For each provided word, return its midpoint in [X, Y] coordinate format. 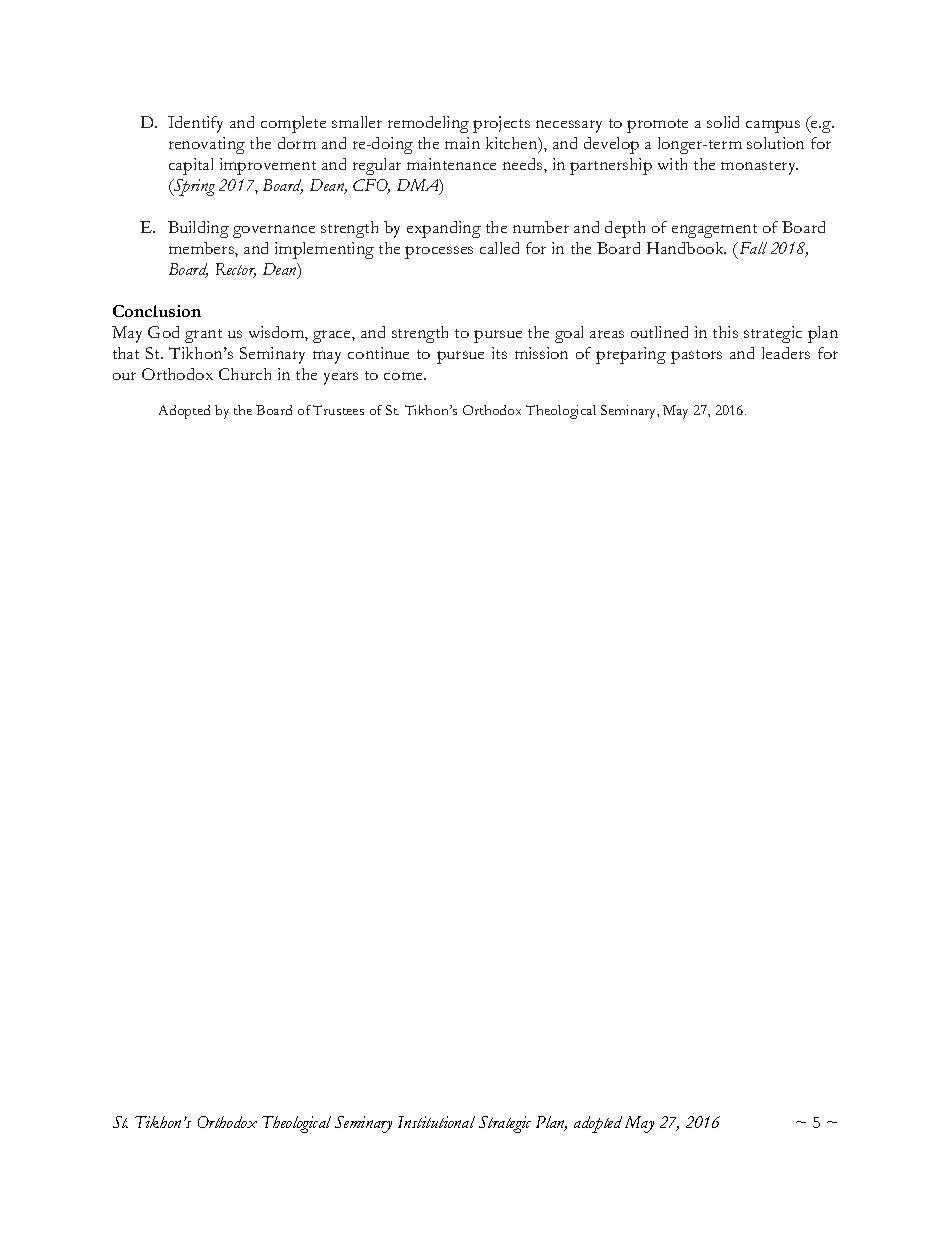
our [124, 376]
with [672, 164]
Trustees [338, 410]
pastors [696, 357]
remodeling [428, 124]
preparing [631, 355]
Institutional [436, 1122]
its [499, 353]
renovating [207, 145]
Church [245, 374]
